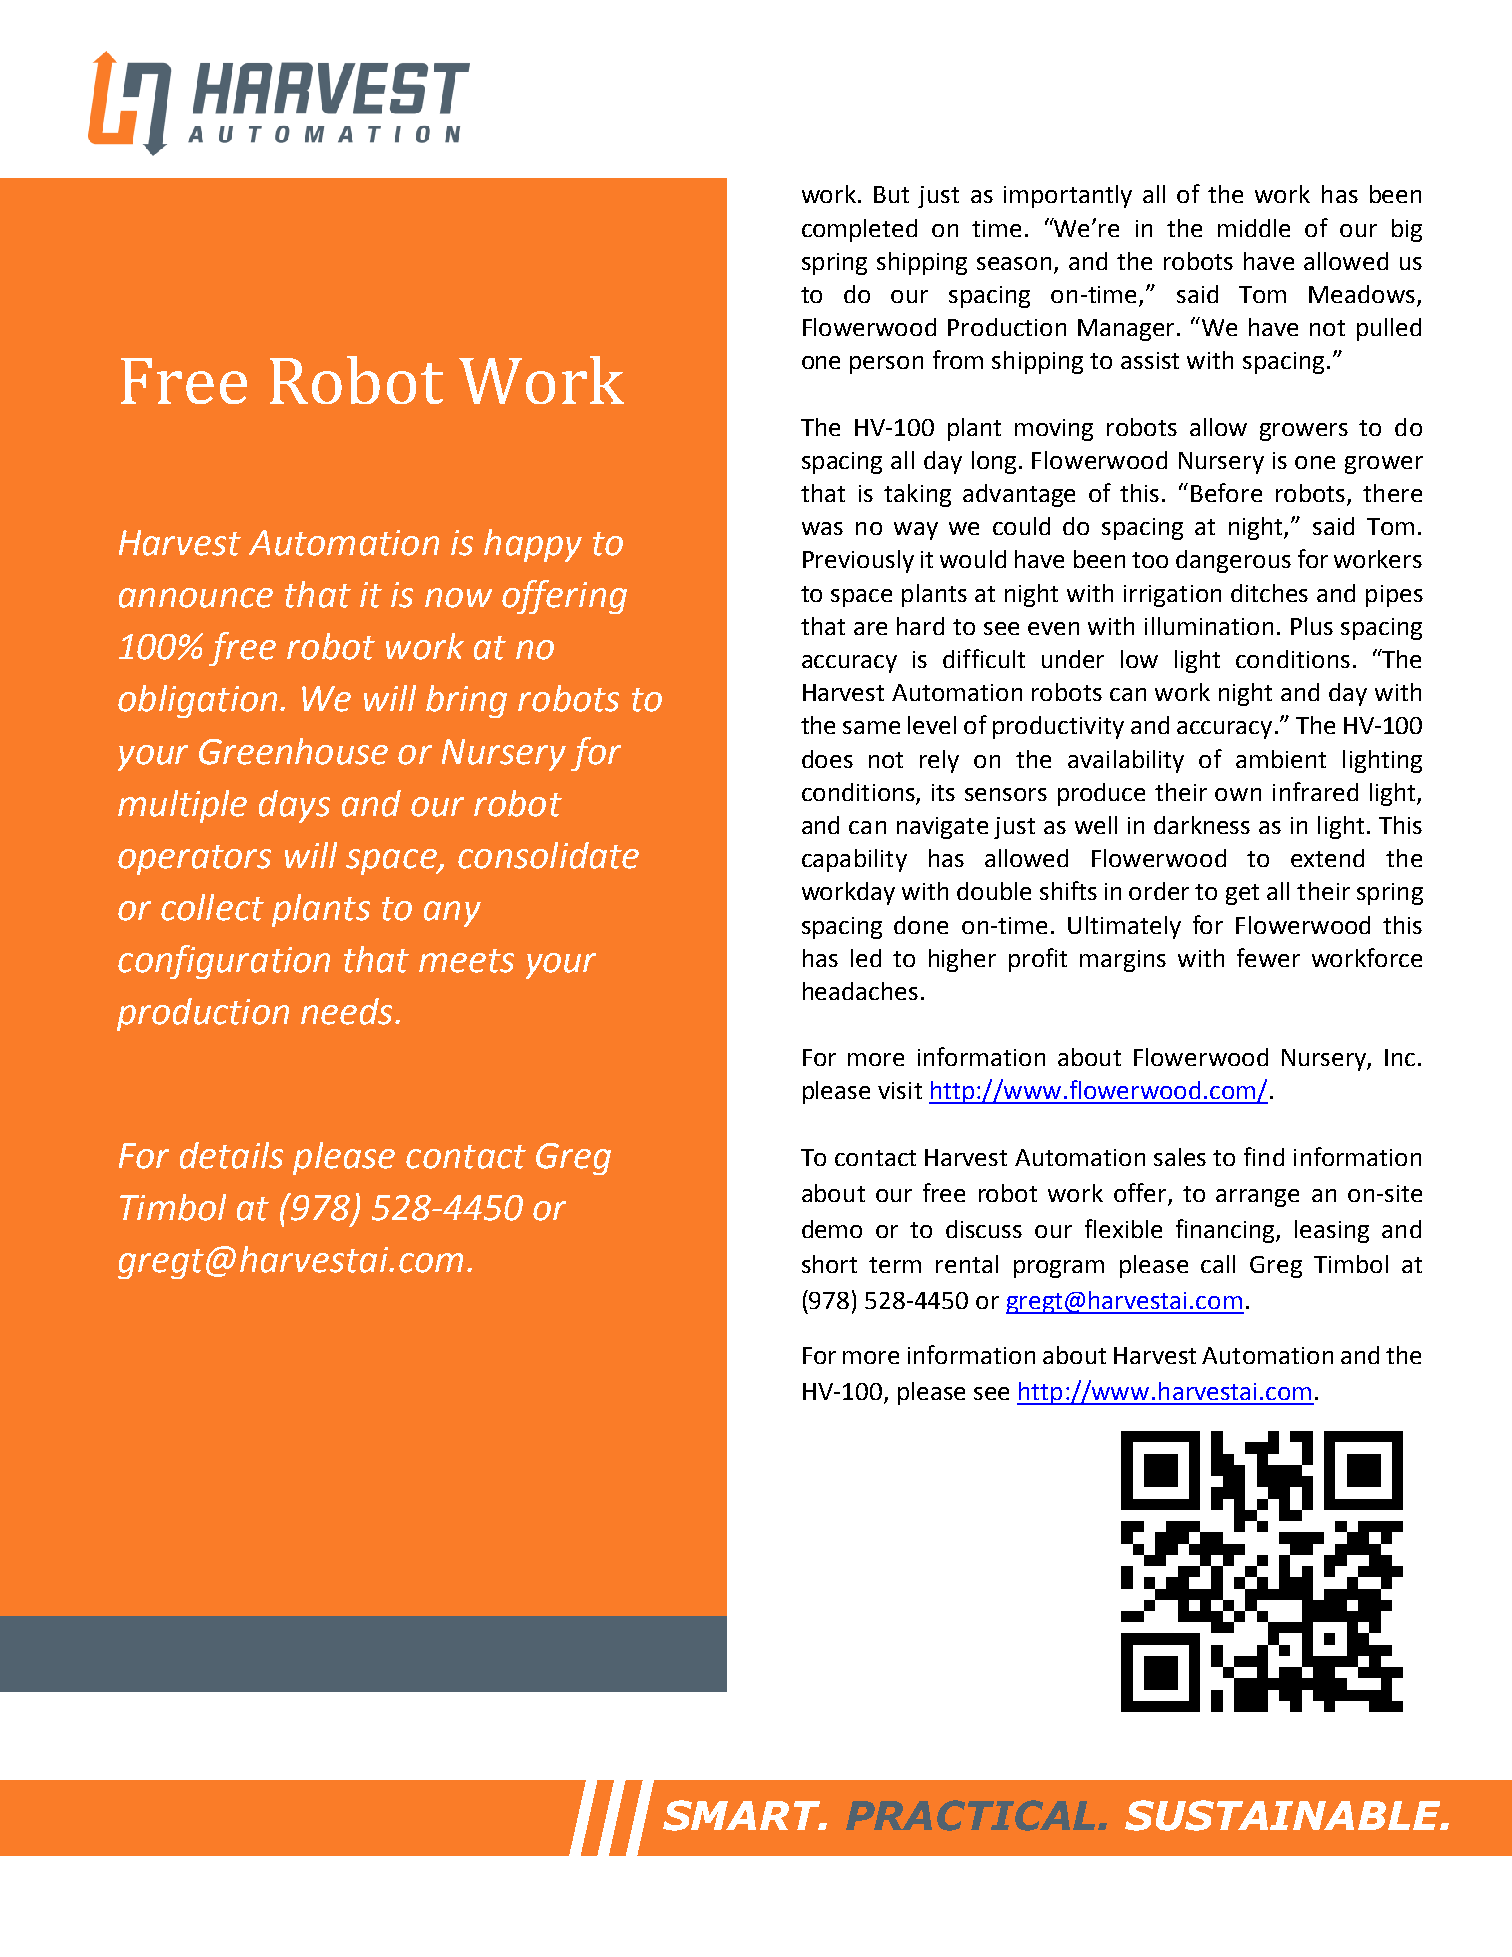 This page has height=1957, width=1512. What do you see at coordinates (854, 860) in the page?
I see `capability` at bounding box center [854, 860].
